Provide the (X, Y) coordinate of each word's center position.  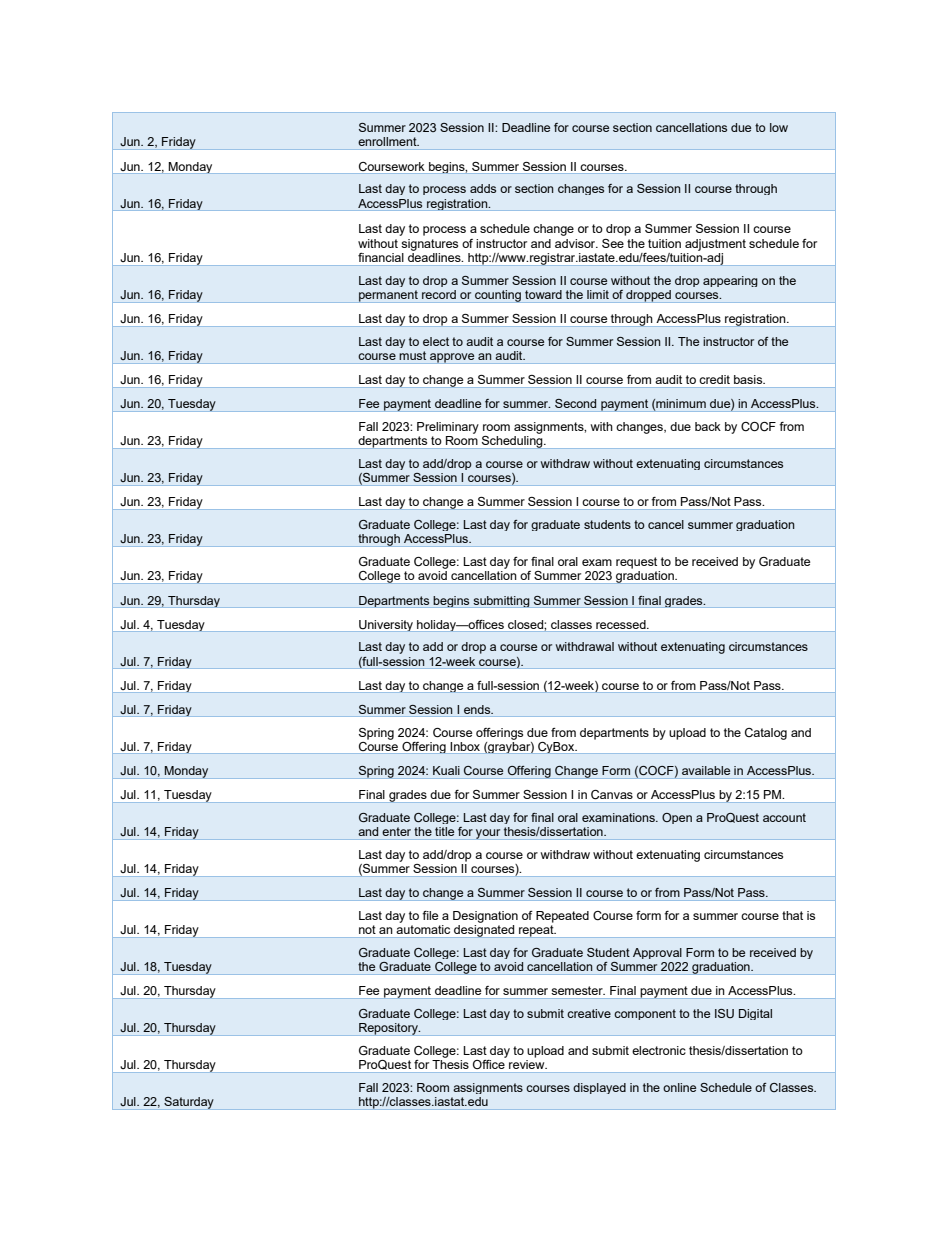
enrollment (388, 141)
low (779, 127)
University (386, 626)
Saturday (189, 1103)
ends (478, 709)
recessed (622, 624)
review (528, 1064)
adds (483, 188)
